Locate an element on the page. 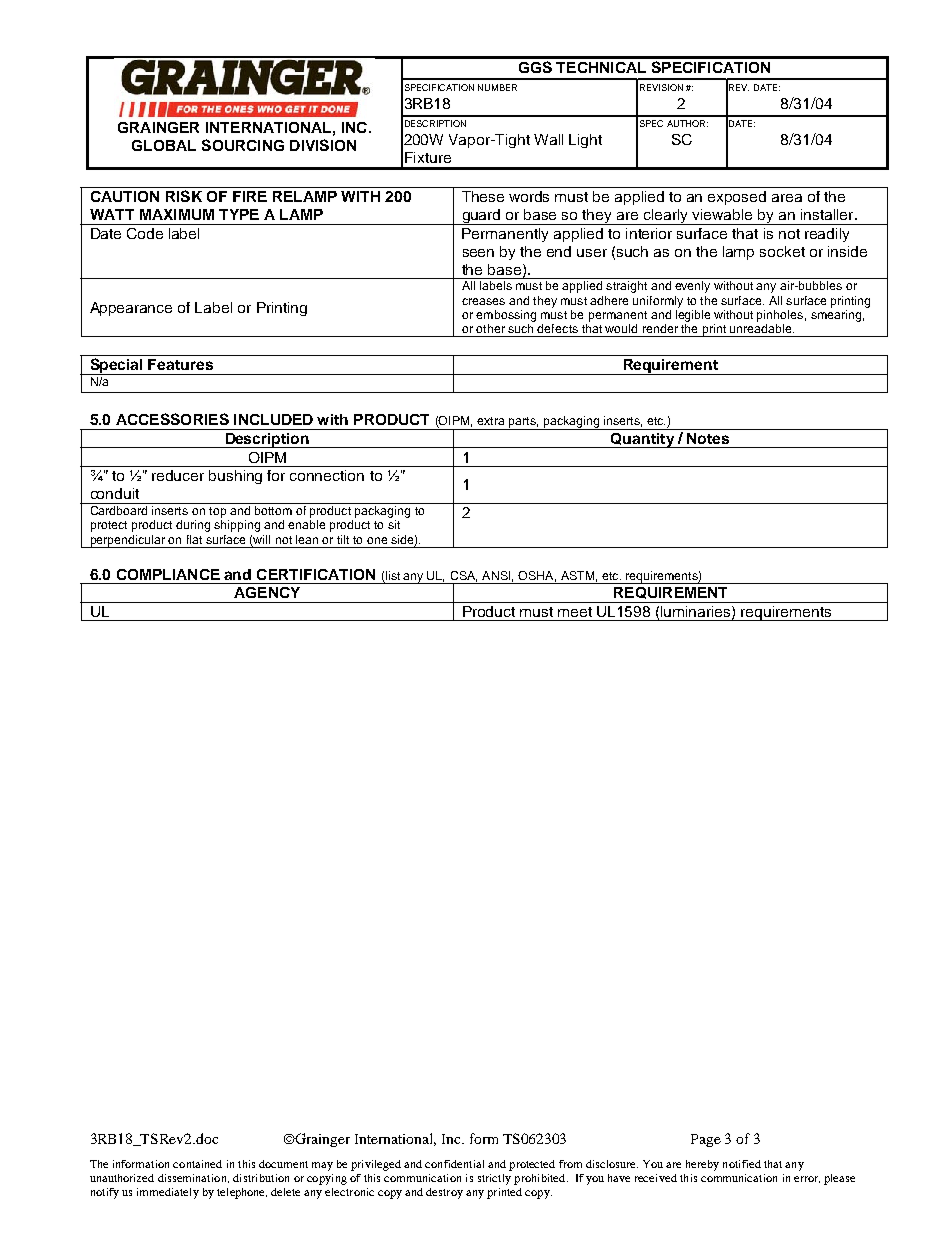 This image has height=1233, width=952. dissemination is located at coordinates (193, 1178).
